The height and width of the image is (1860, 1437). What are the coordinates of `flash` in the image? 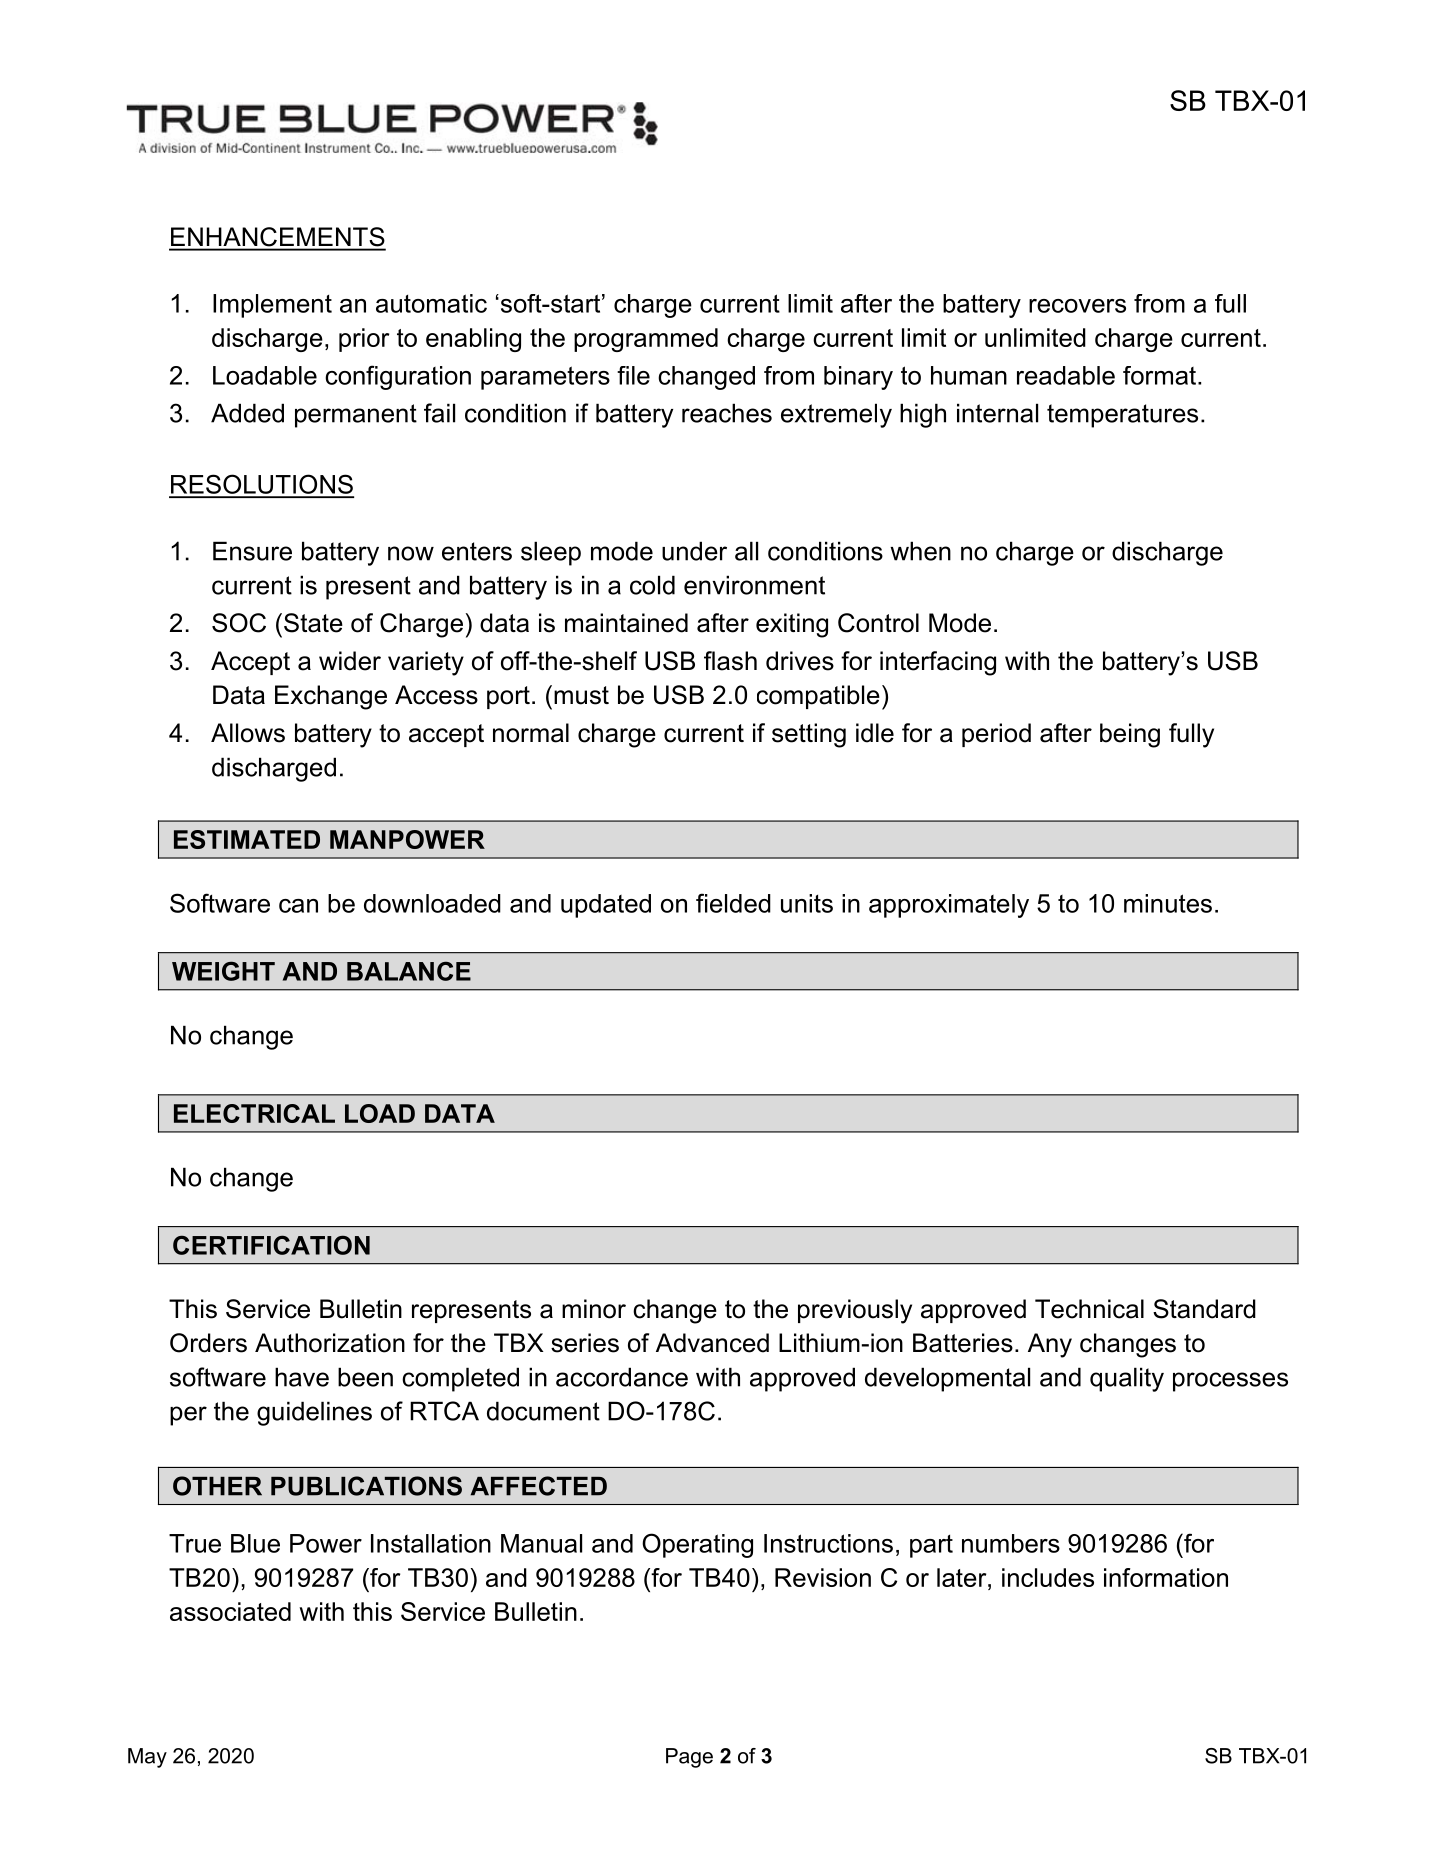 It's located at (730, 661).
